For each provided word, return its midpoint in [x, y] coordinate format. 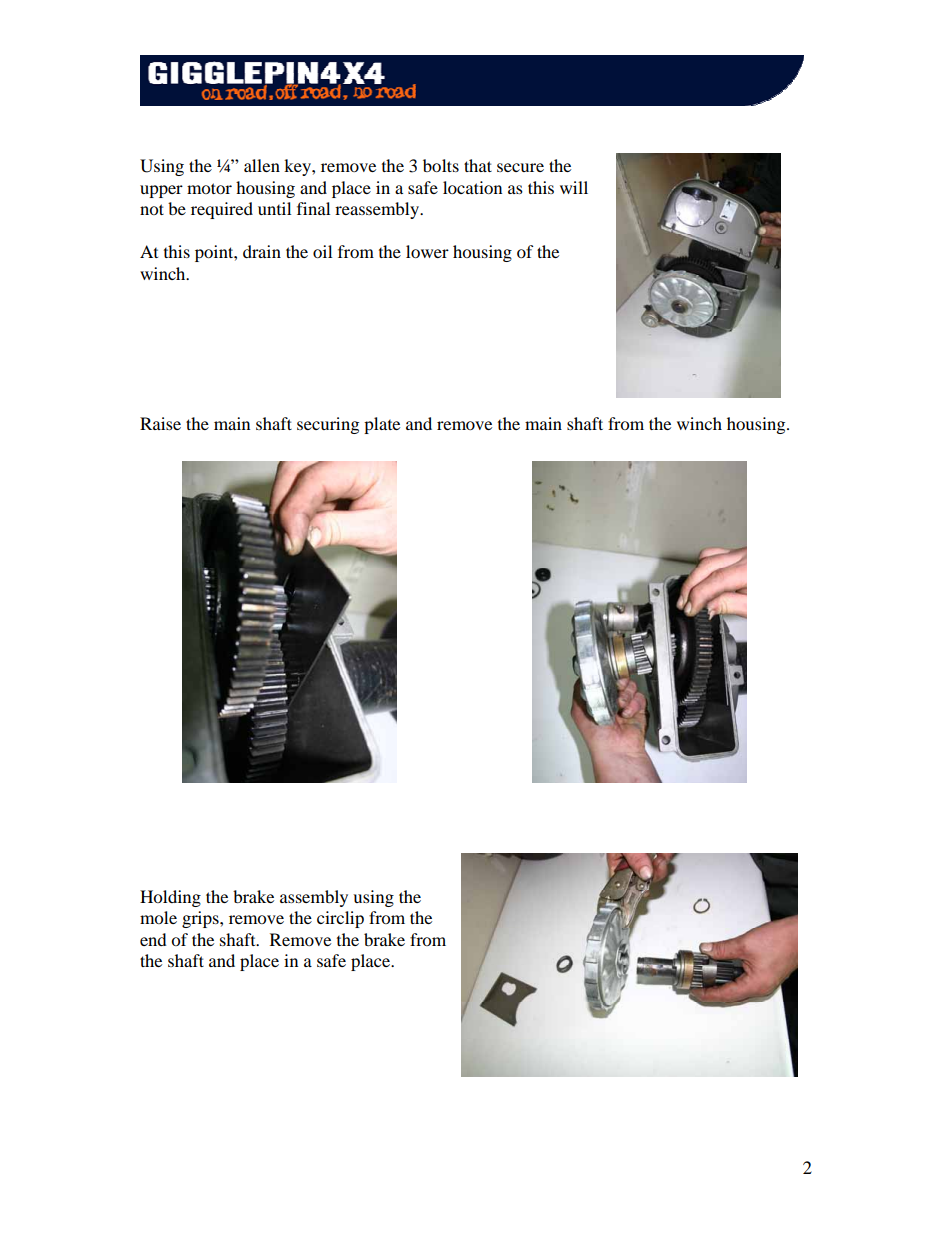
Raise [160, 423]
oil [322, 251]
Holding [170, 898]
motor [209, 188]
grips [201, 919]
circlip [340, 919]
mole [158, 917]
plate [382, 425]
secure [520, 167]
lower [427, 251]
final [313, 208]
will [574, 187]
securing [328, 425]
